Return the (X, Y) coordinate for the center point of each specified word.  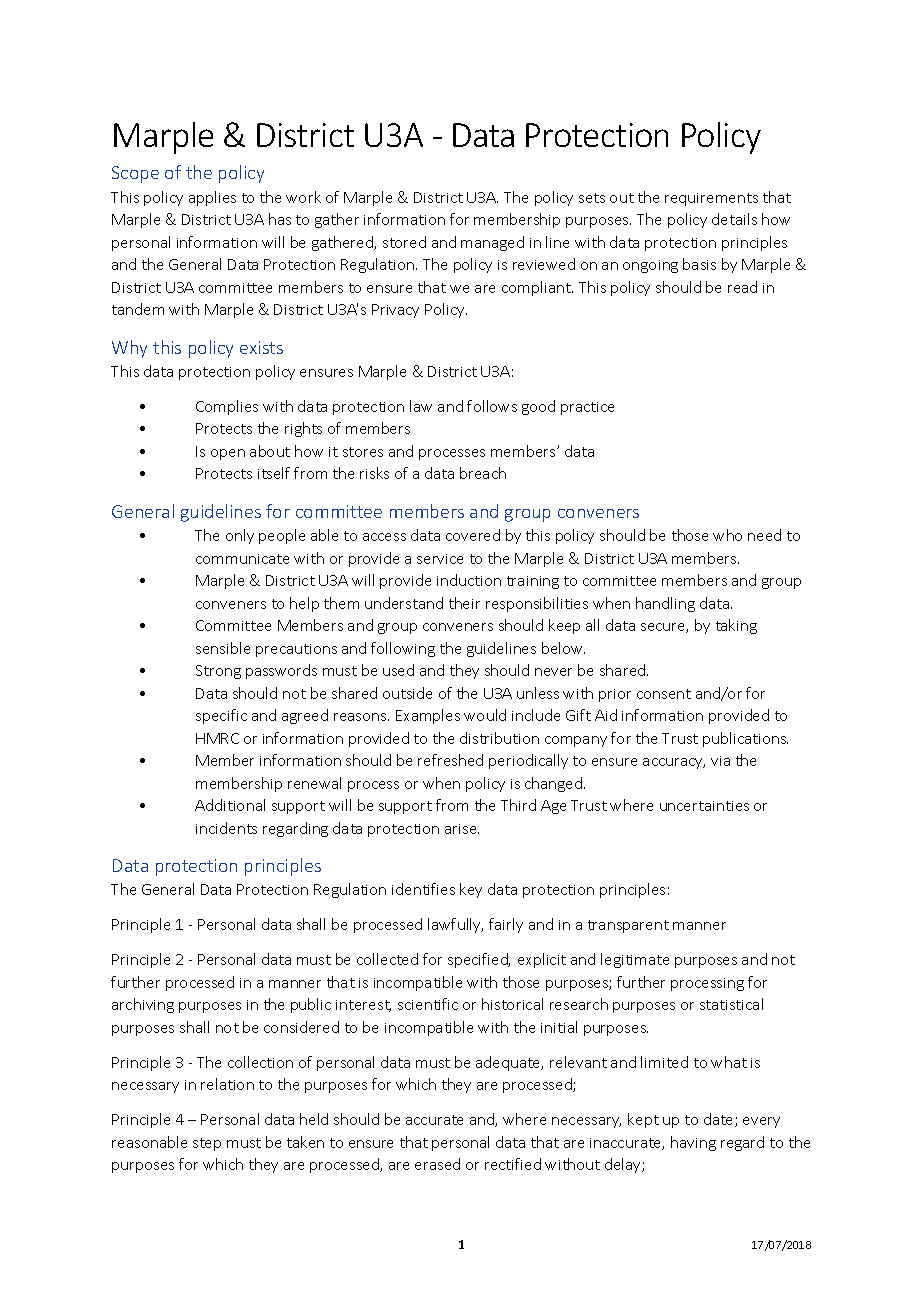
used (398, 670)
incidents (226, 828)
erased (437, 1164)
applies (212, 198)
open (228, 454)
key (471, 890)
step (207, 1144)
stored (404, 242)
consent (664, 694)
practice (587, 408)
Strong (218, 672)
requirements (711, 199)
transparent (628, 926)
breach (483, 473)
